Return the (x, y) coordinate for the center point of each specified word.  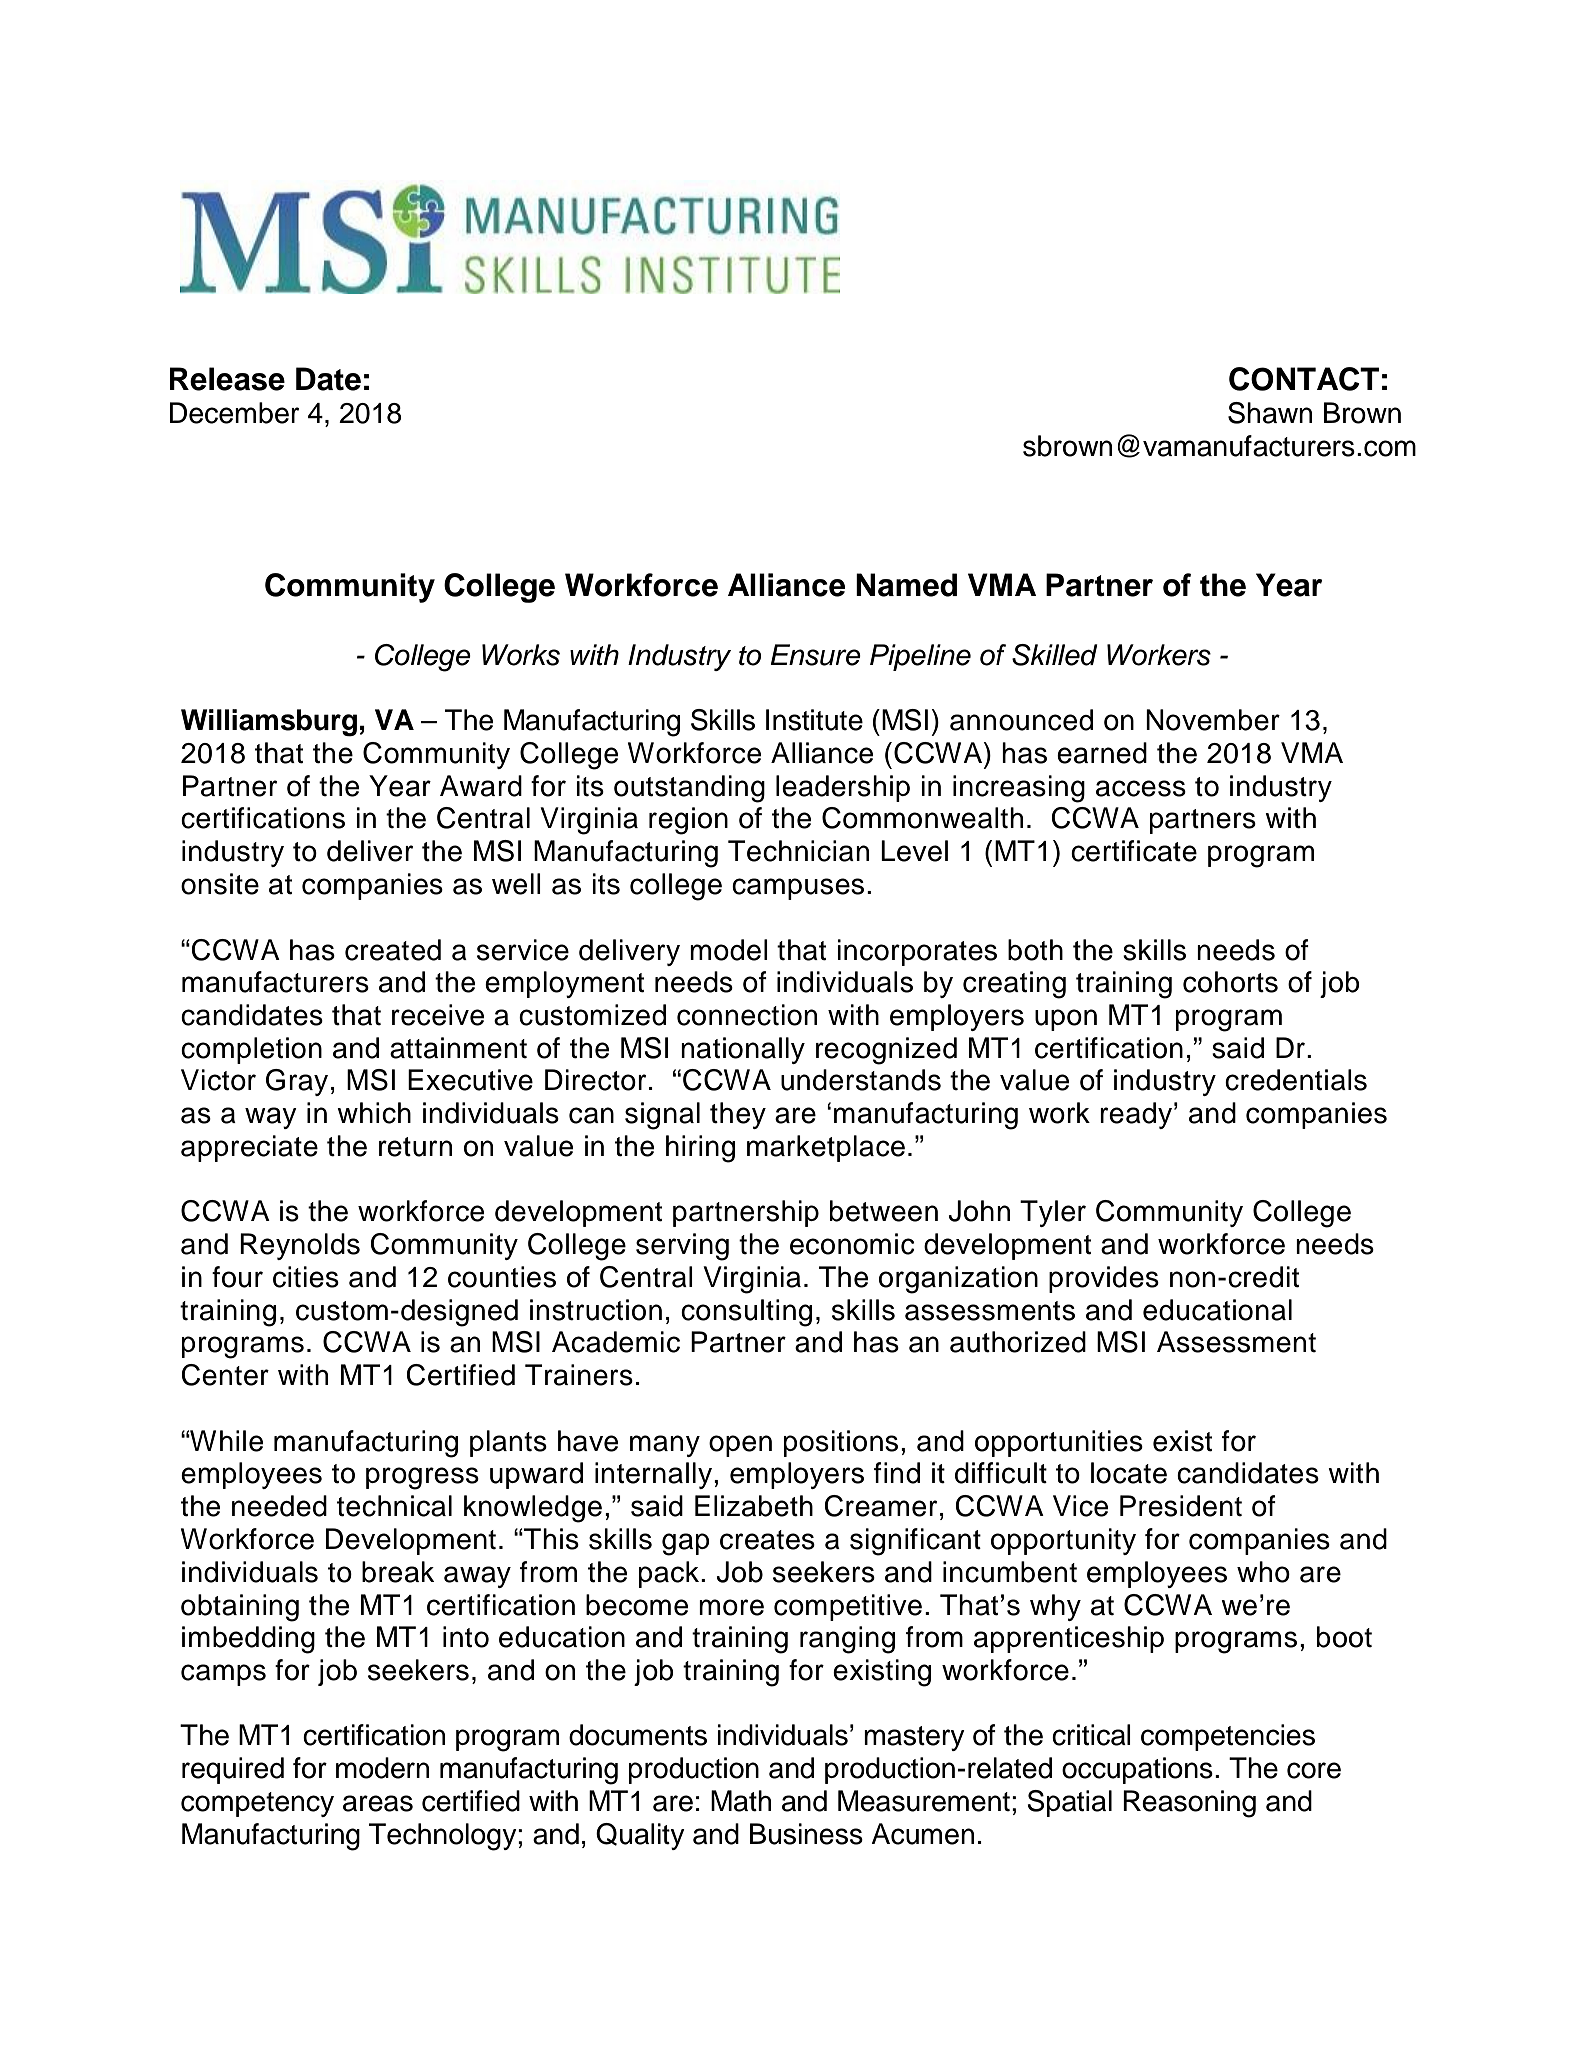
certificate (1134, 851)
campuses (798, 889)
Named (906, 585)
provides (1104, 1279)
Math (741, 1801)
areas (378, 1803)
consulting (746, 1313)
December (234, 413)
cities (306, 1277)
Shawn (1270, 413)
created (393, 950)
